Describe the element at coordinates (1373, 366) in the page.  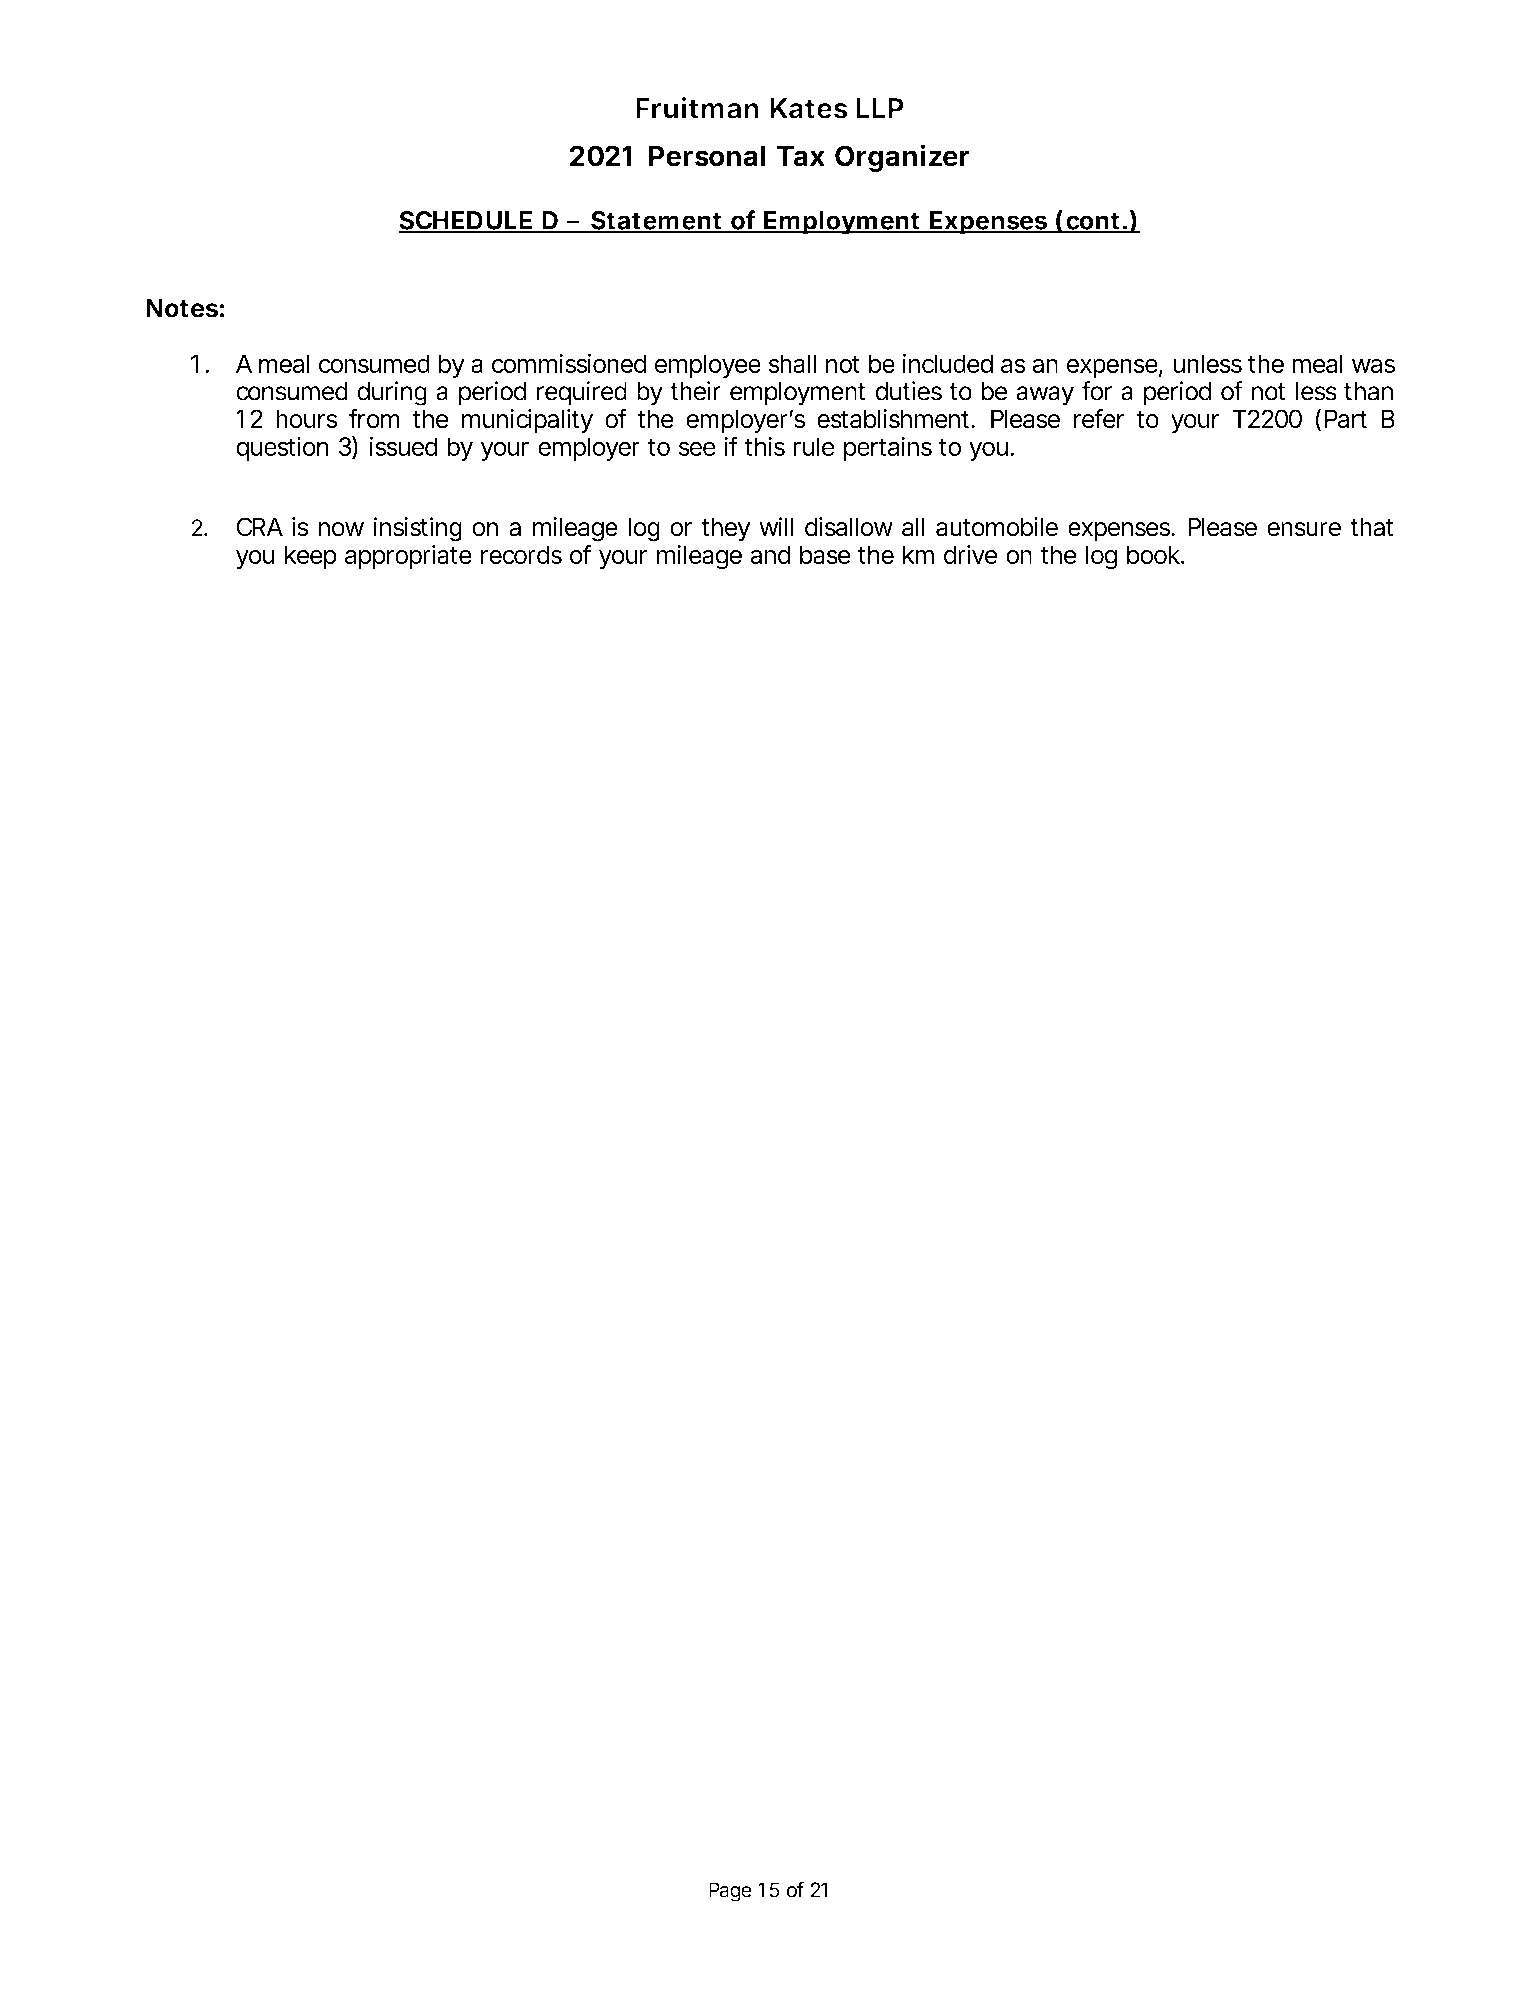
I see `was` at that location.
